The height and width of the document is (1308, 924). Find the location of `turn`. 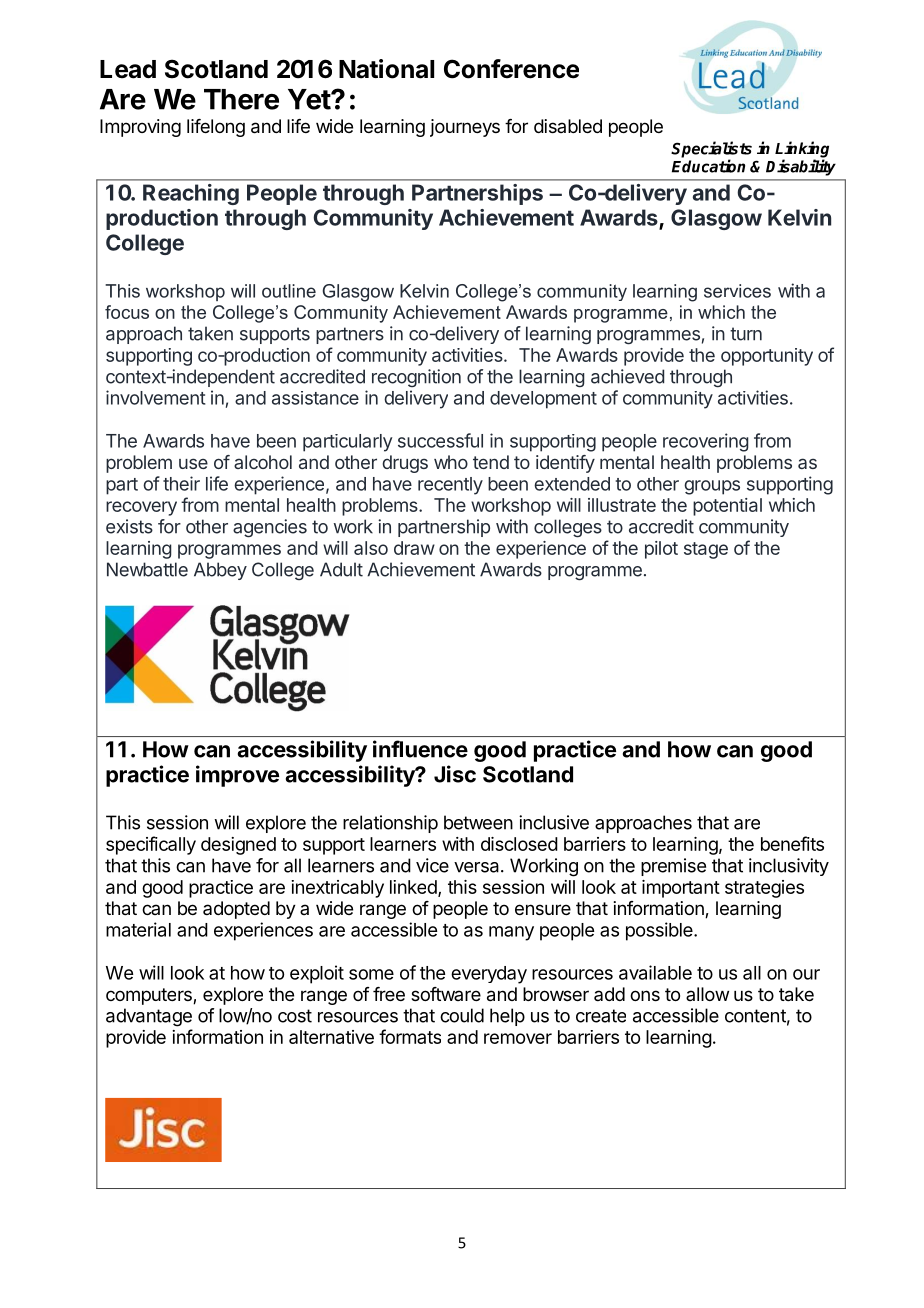

turn is located at coordinates (746, 334).
